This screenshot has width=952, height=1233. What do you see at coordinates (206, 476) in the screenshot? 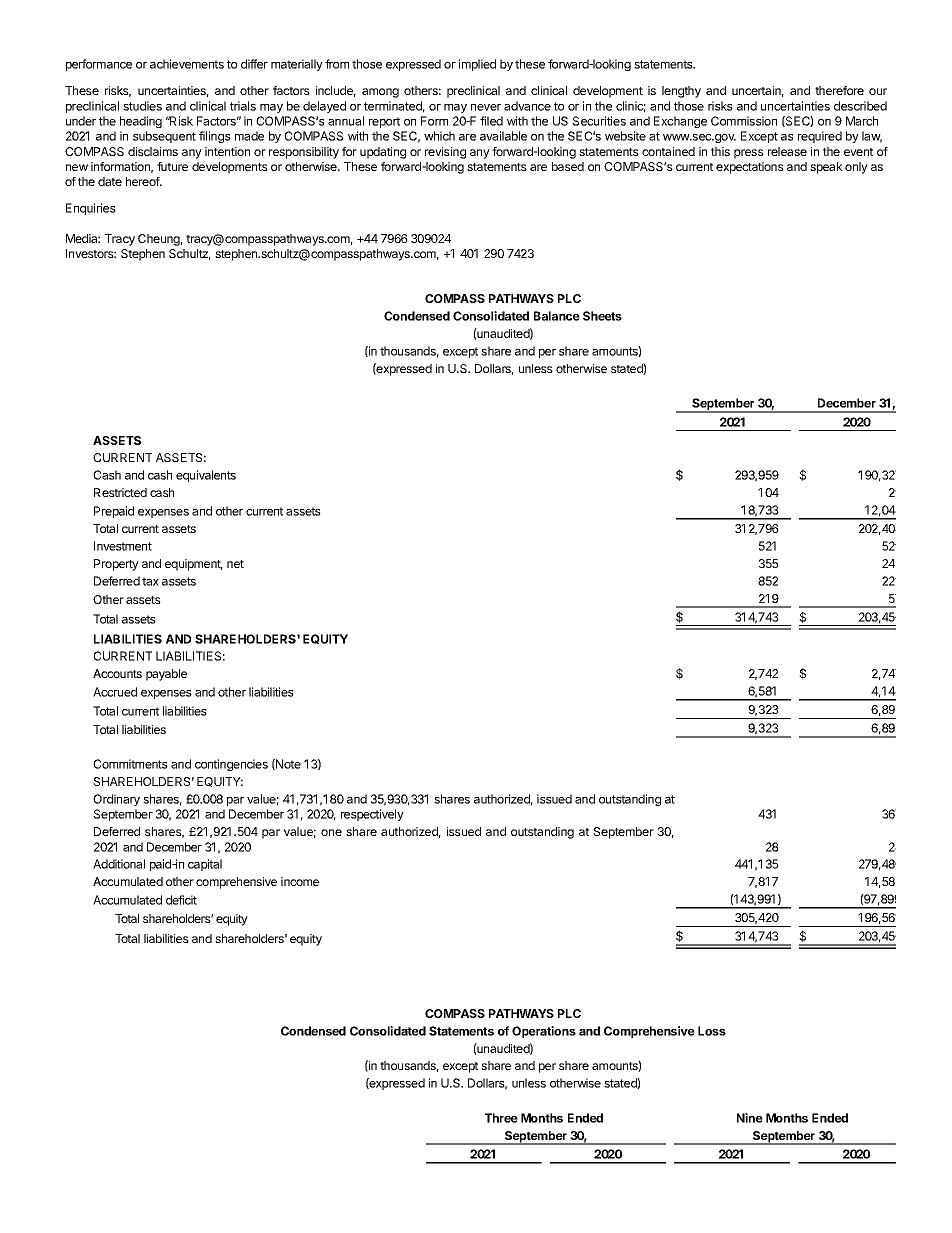
I see `equivalents` at bounding box center [206, 476].
